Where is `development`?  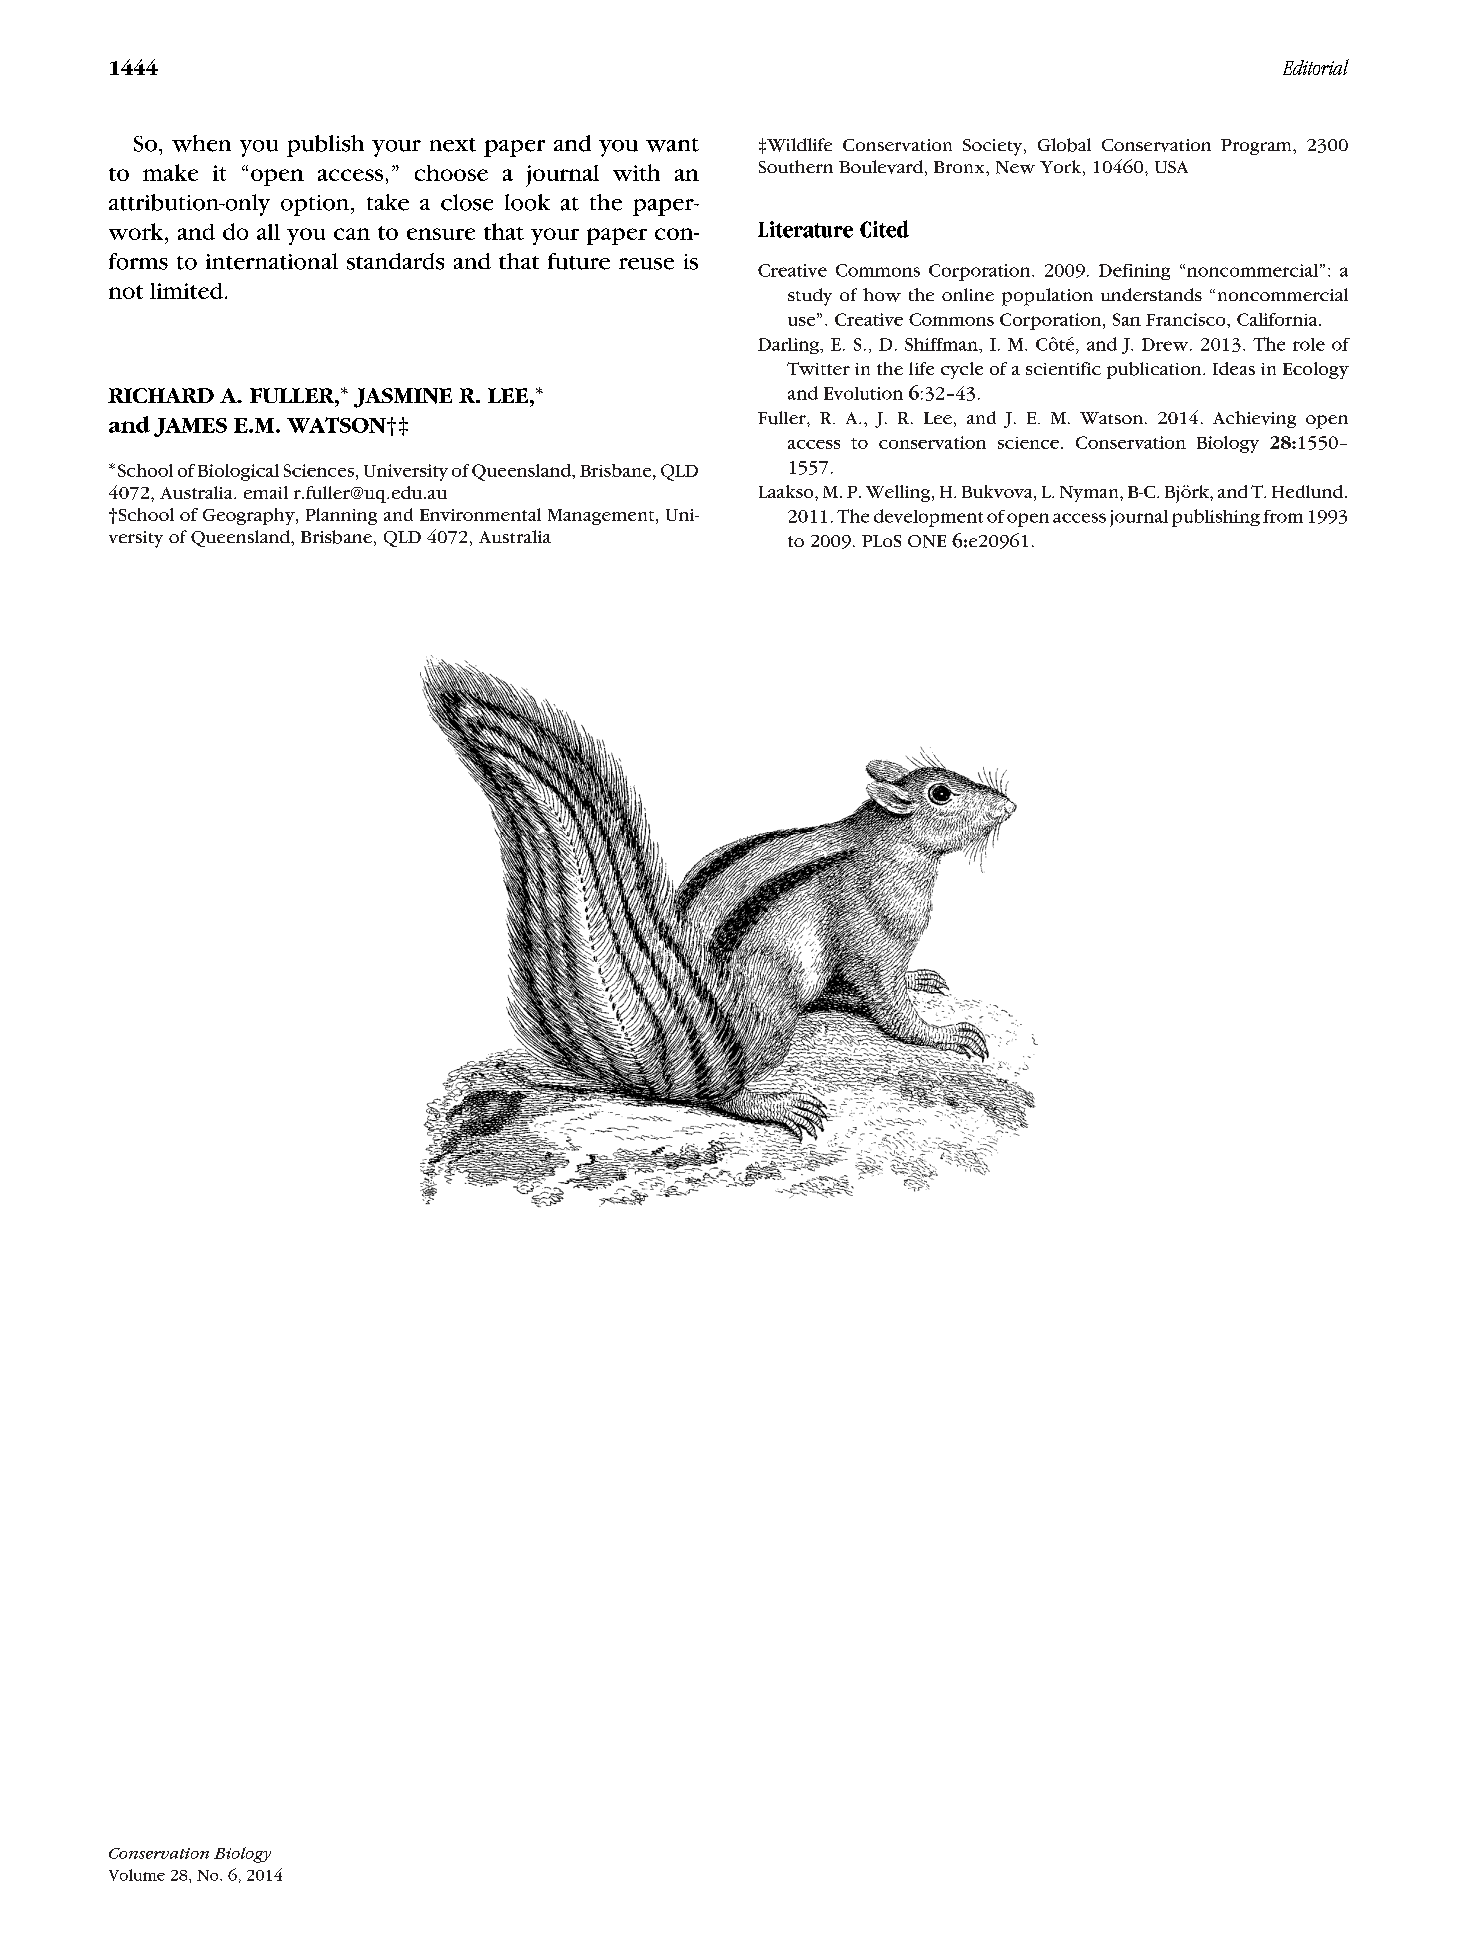
development is located at coordinates (928, 518).
